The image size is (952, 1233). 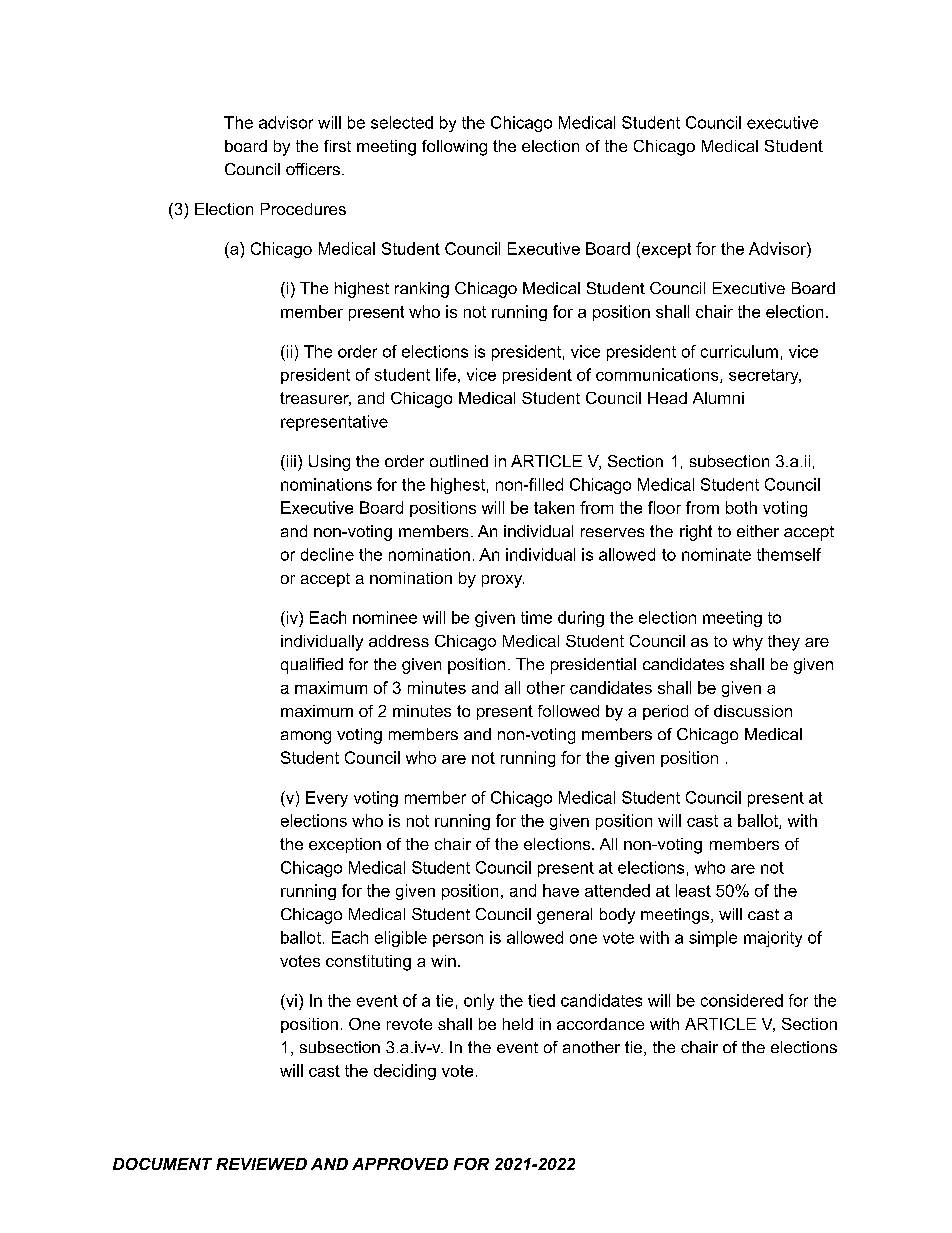 What do you see at coordinates (568, 711) in the page?
I see `followed` at bounding box center [568, 711].
